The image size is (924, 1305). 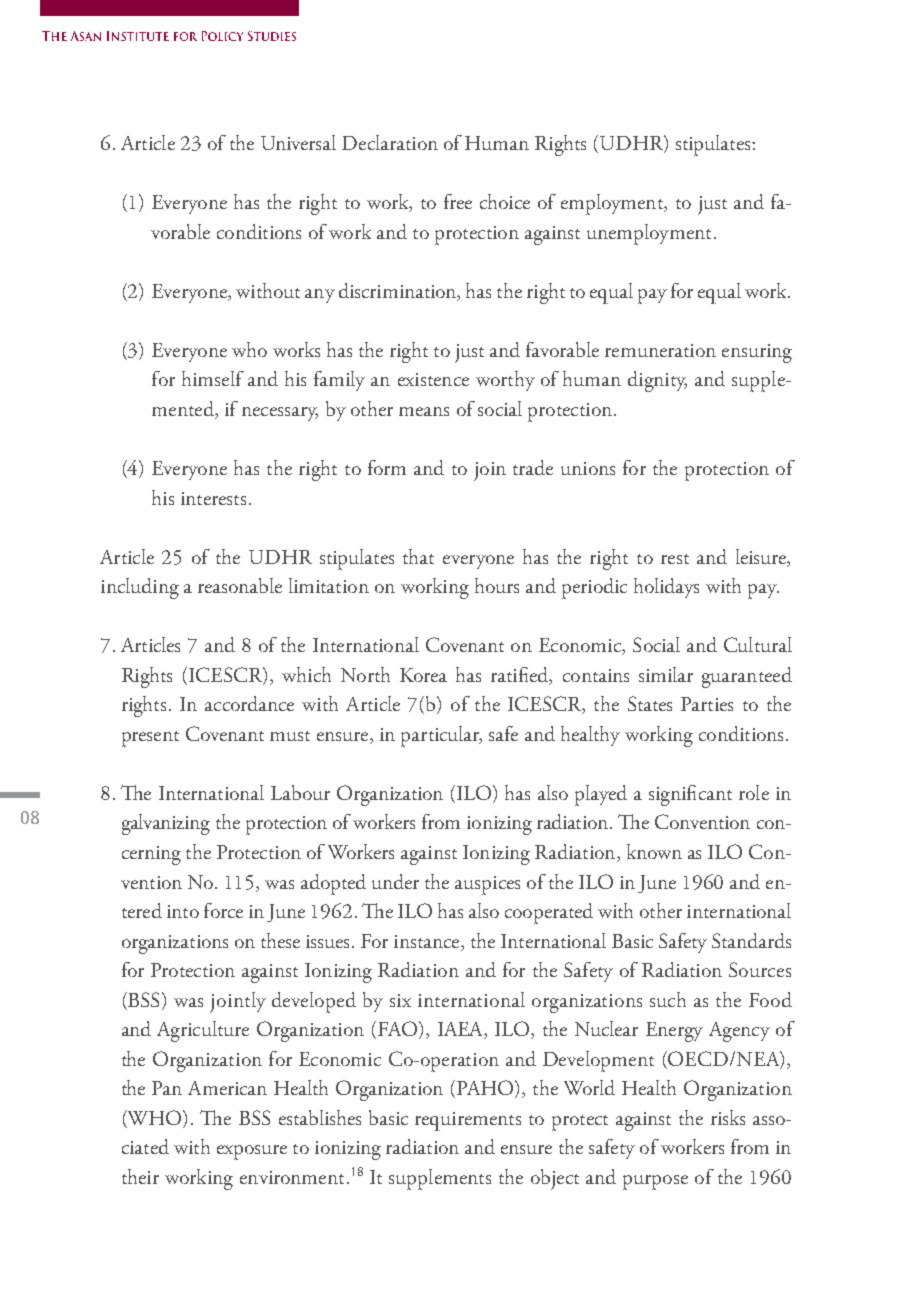 What do you see at coordinates (505, 201) in the screenshot?
I see `choice` at bounding box center [505, 201].
